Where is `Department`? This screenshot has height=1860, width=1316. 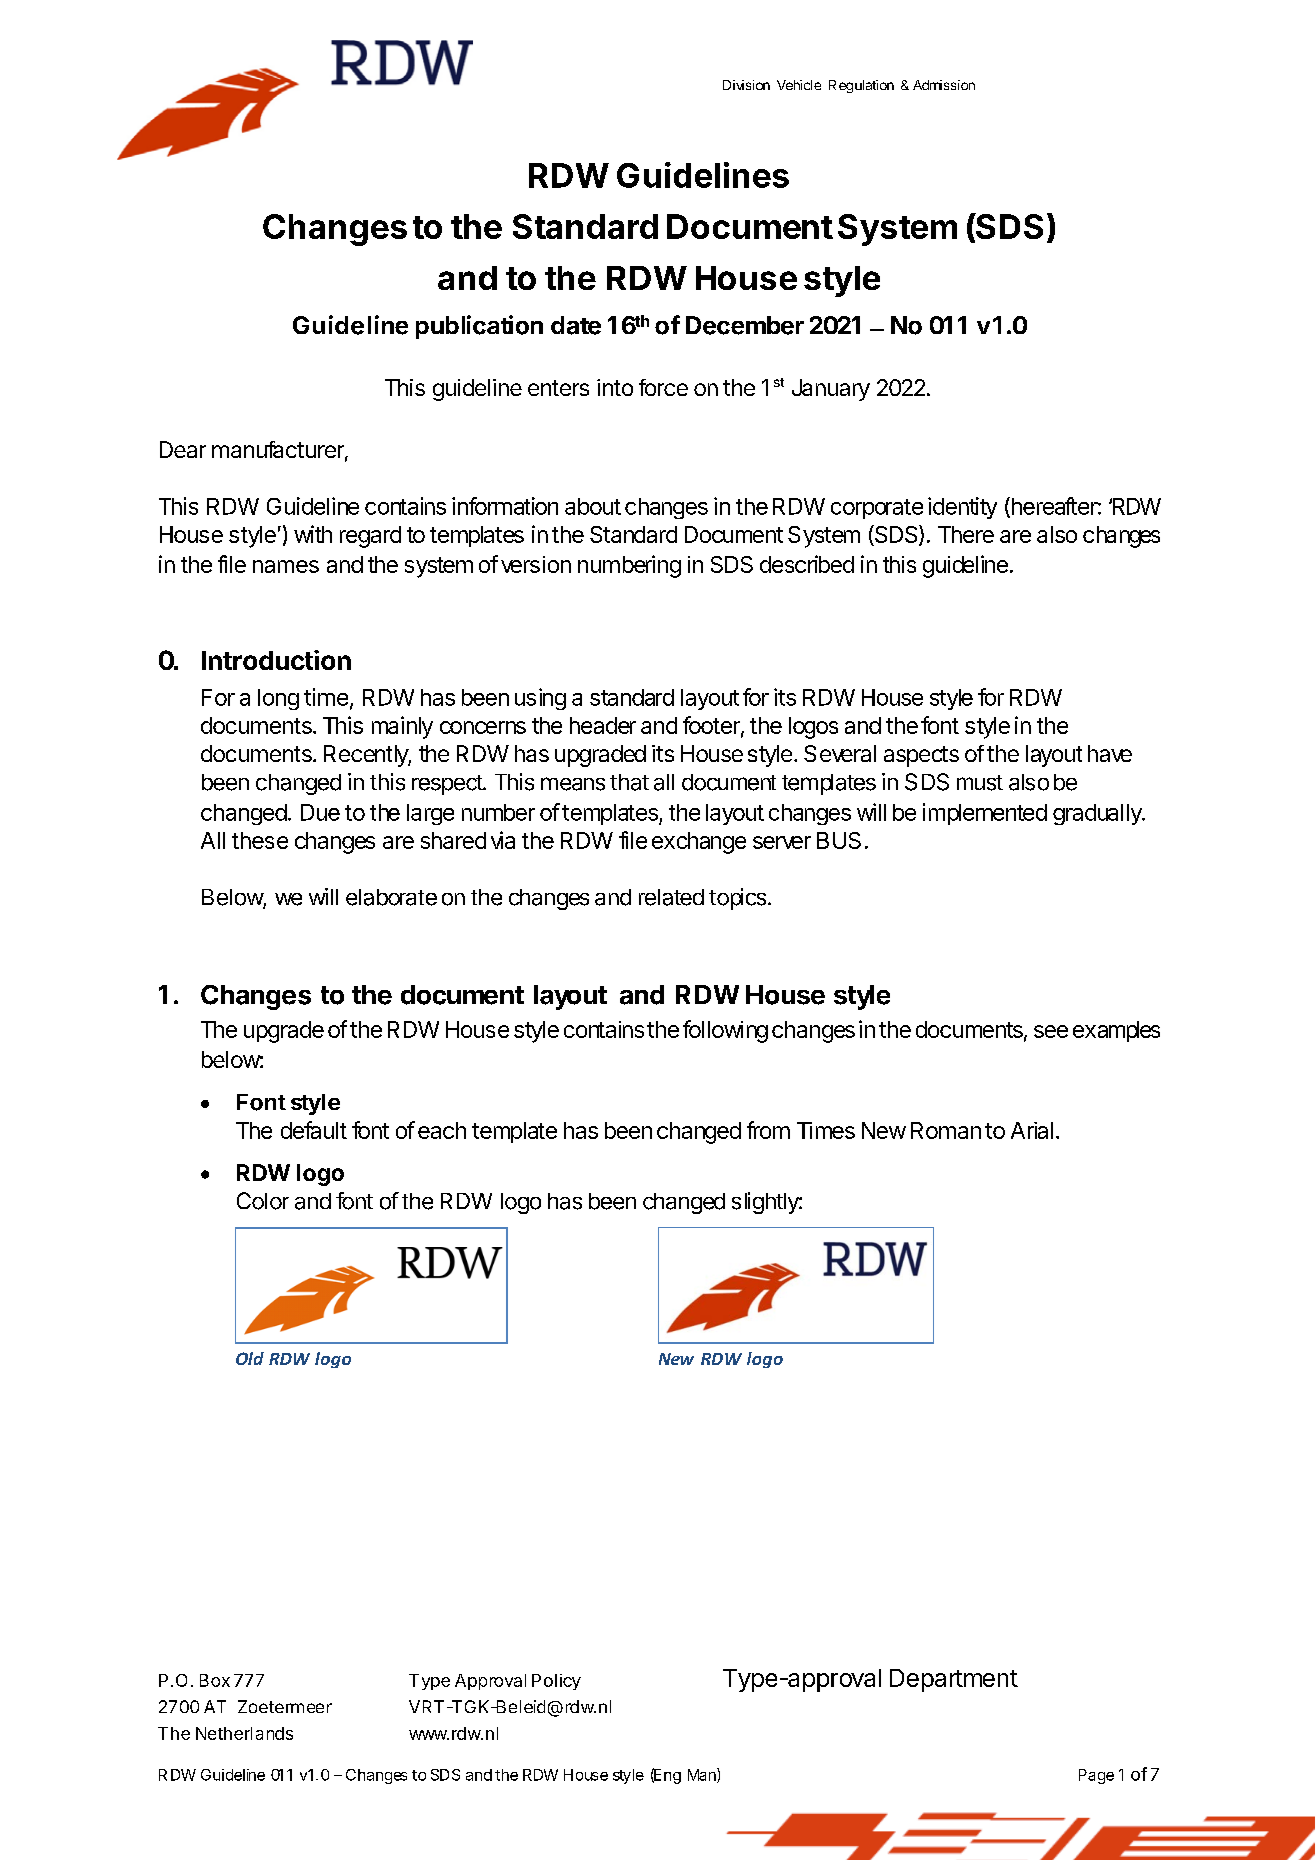
Department is located at coordinates (954, 1680).
